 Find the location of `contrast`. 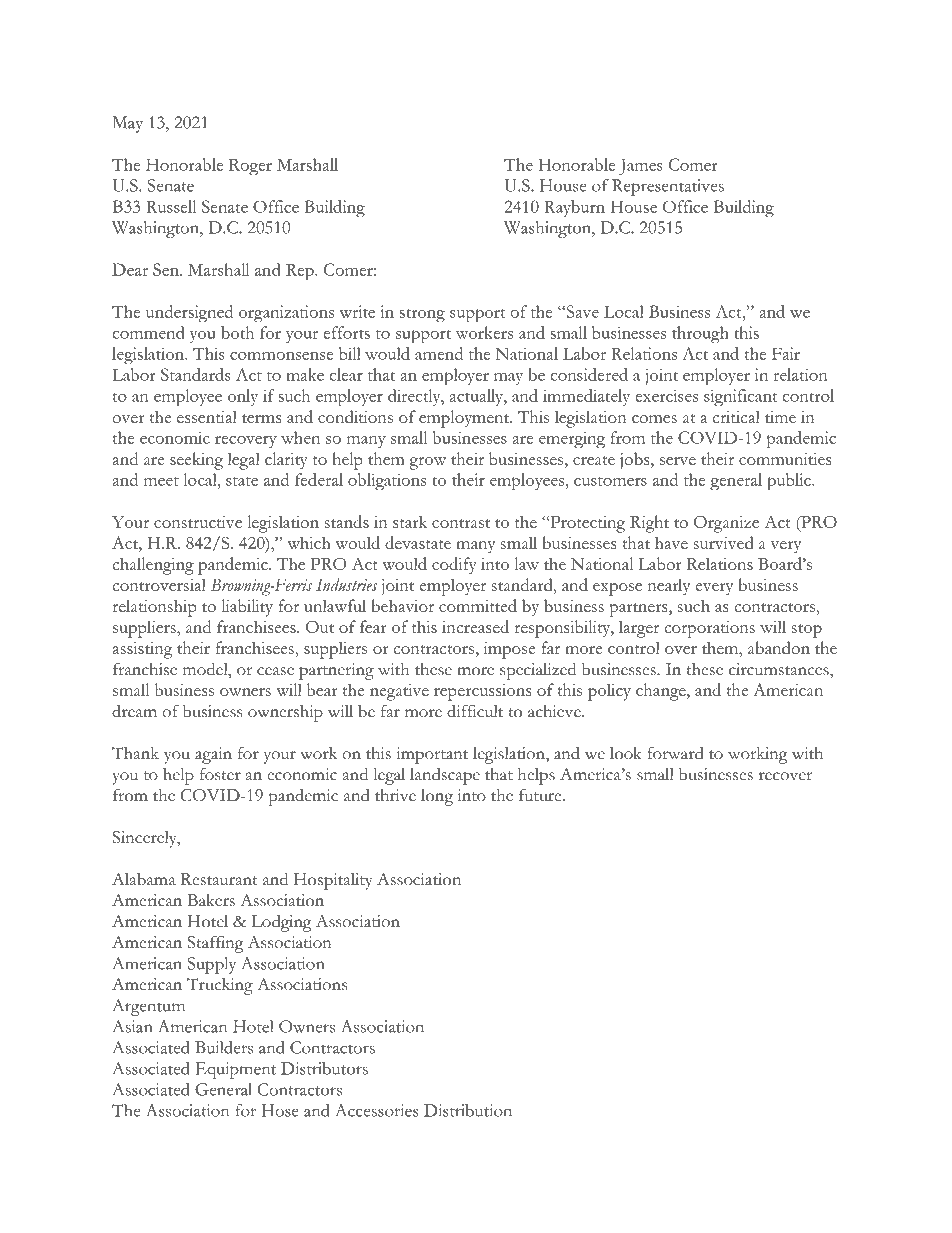

contrast is located at coordinates (461, 523).
